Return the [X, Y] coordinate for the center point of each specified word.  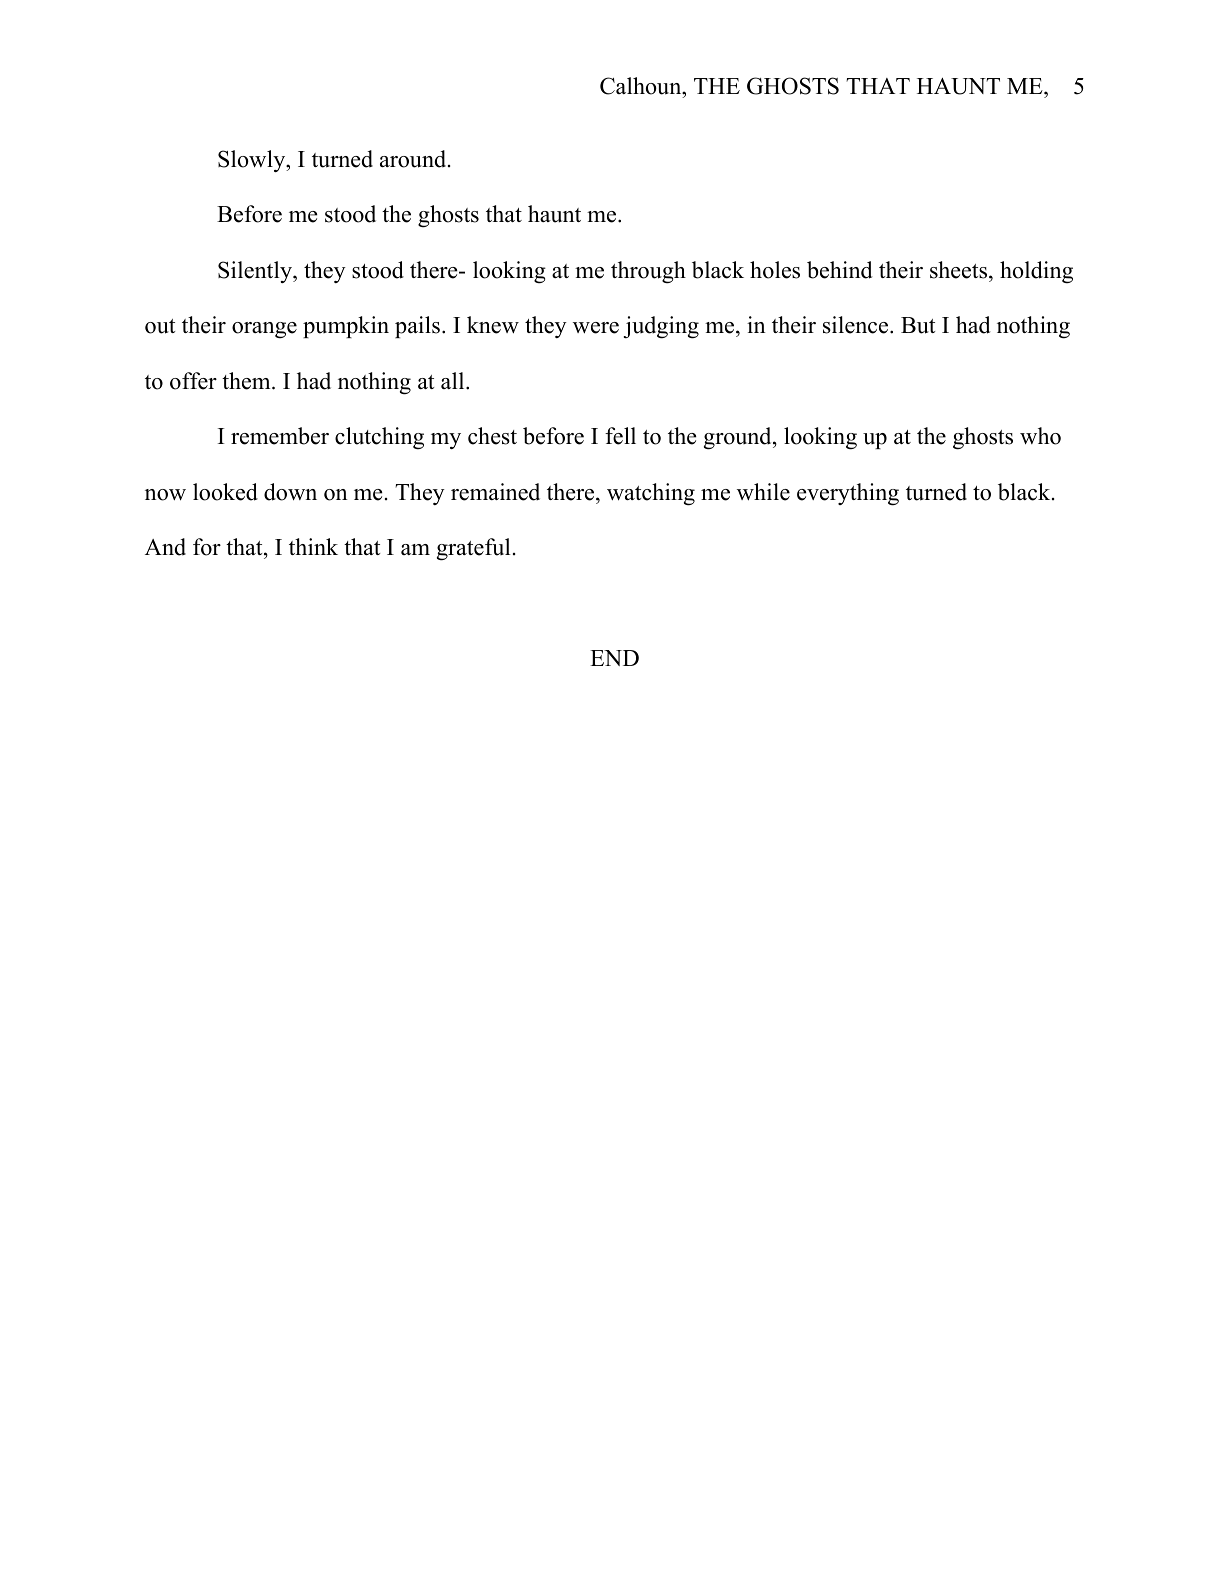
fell [620, 436]
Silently [256, 272]
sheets [960, 270]
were [596, 328]
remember [280, 436]
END [614, 658]
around [414, 159]
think [313, 546]
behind [840, 270]
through [648, 272]
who [1040, 436]
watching [651, 494]
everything [848, 494]
